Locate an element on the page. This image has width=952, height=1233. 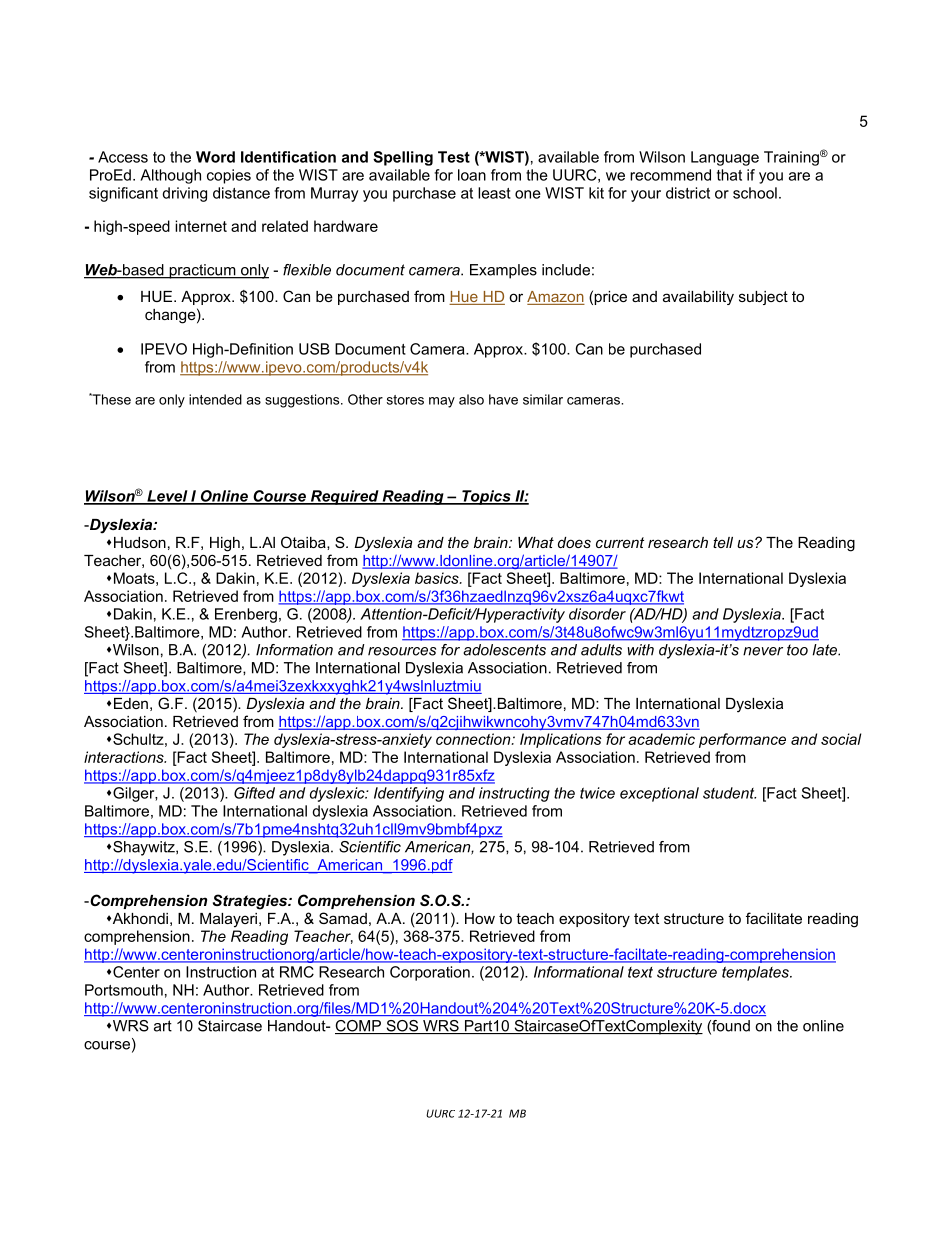
loan is located at coordinates (472, 175).
